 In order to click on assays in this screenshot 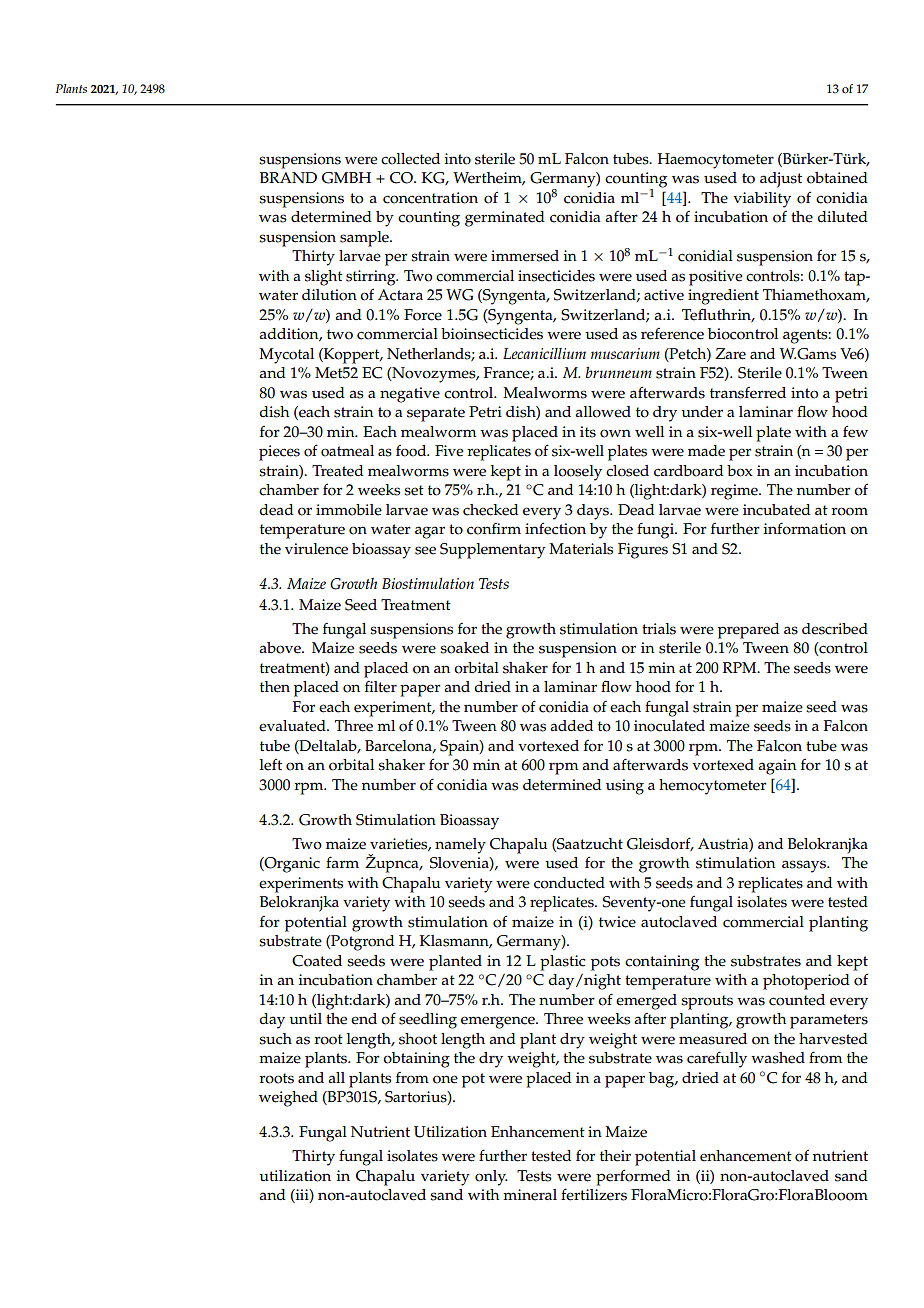, I will do `click(805, 866)`.
